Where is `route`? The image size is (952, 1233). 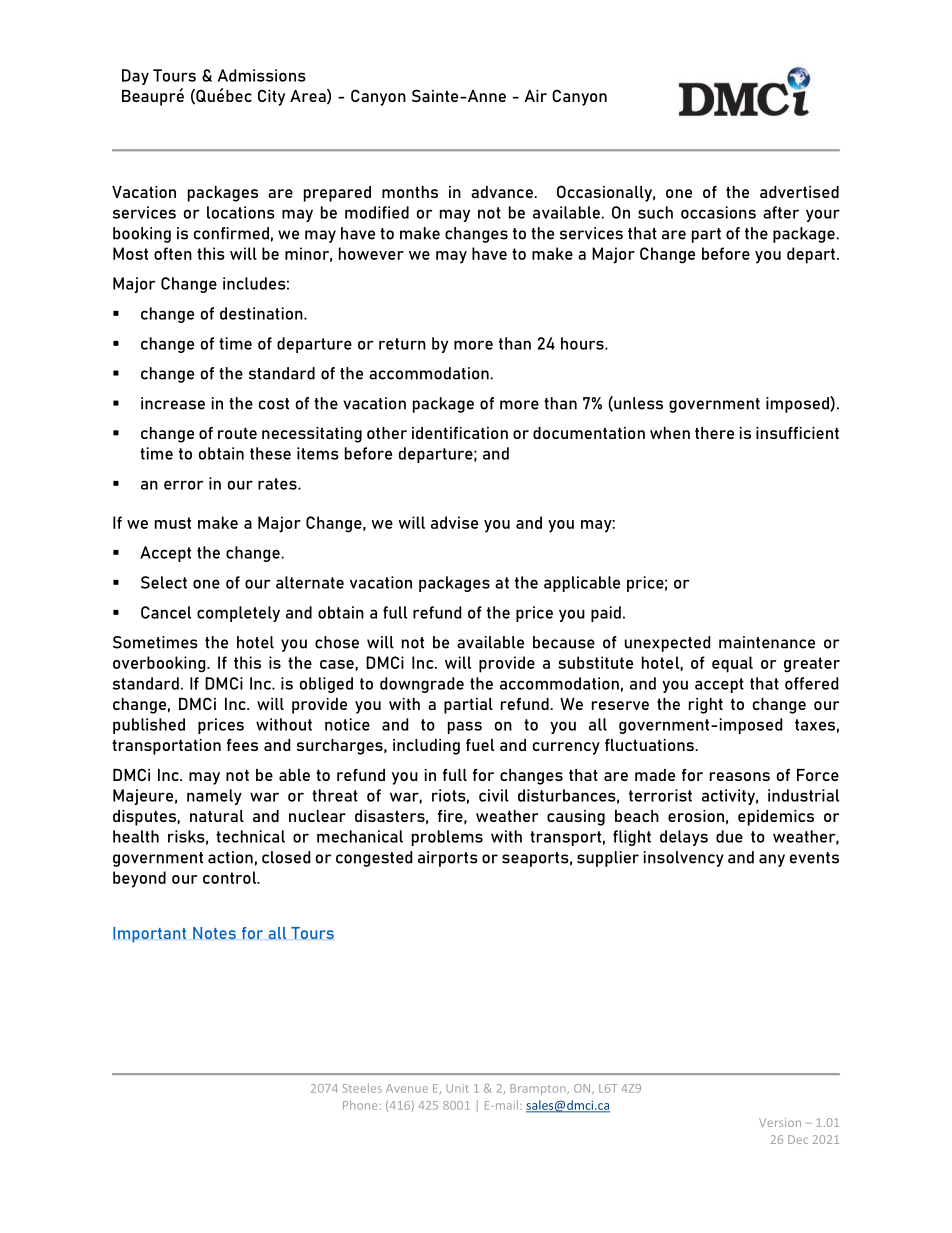
route is located at coordinates (237, 433).
